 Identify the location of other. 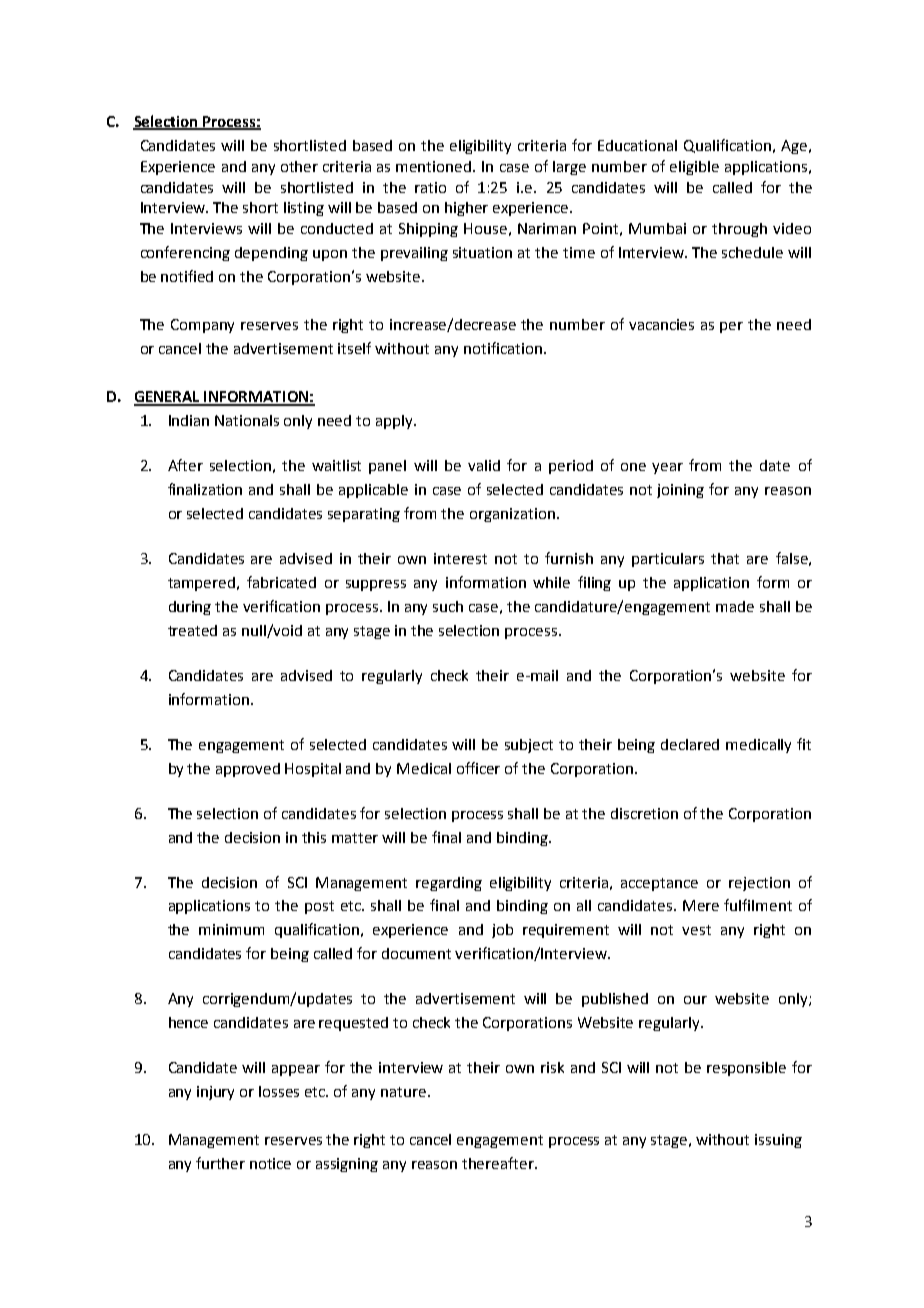
(299, 166).
